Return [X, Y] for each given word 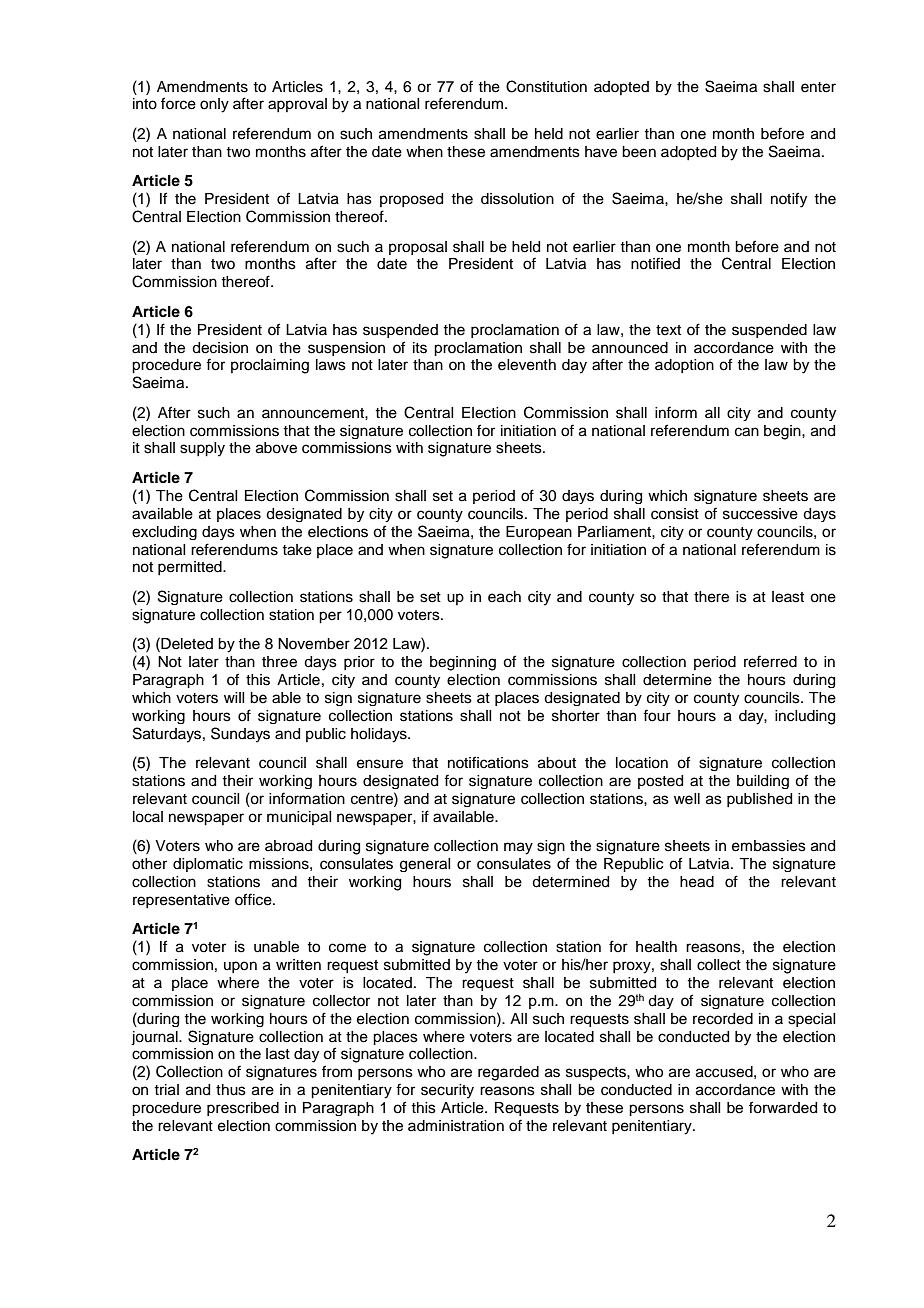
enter [818, 87]
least [788, 597]
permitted [191, 568]
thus [231, 1090]
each [504, 597]
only [214, 105]
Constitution [546, 86]
